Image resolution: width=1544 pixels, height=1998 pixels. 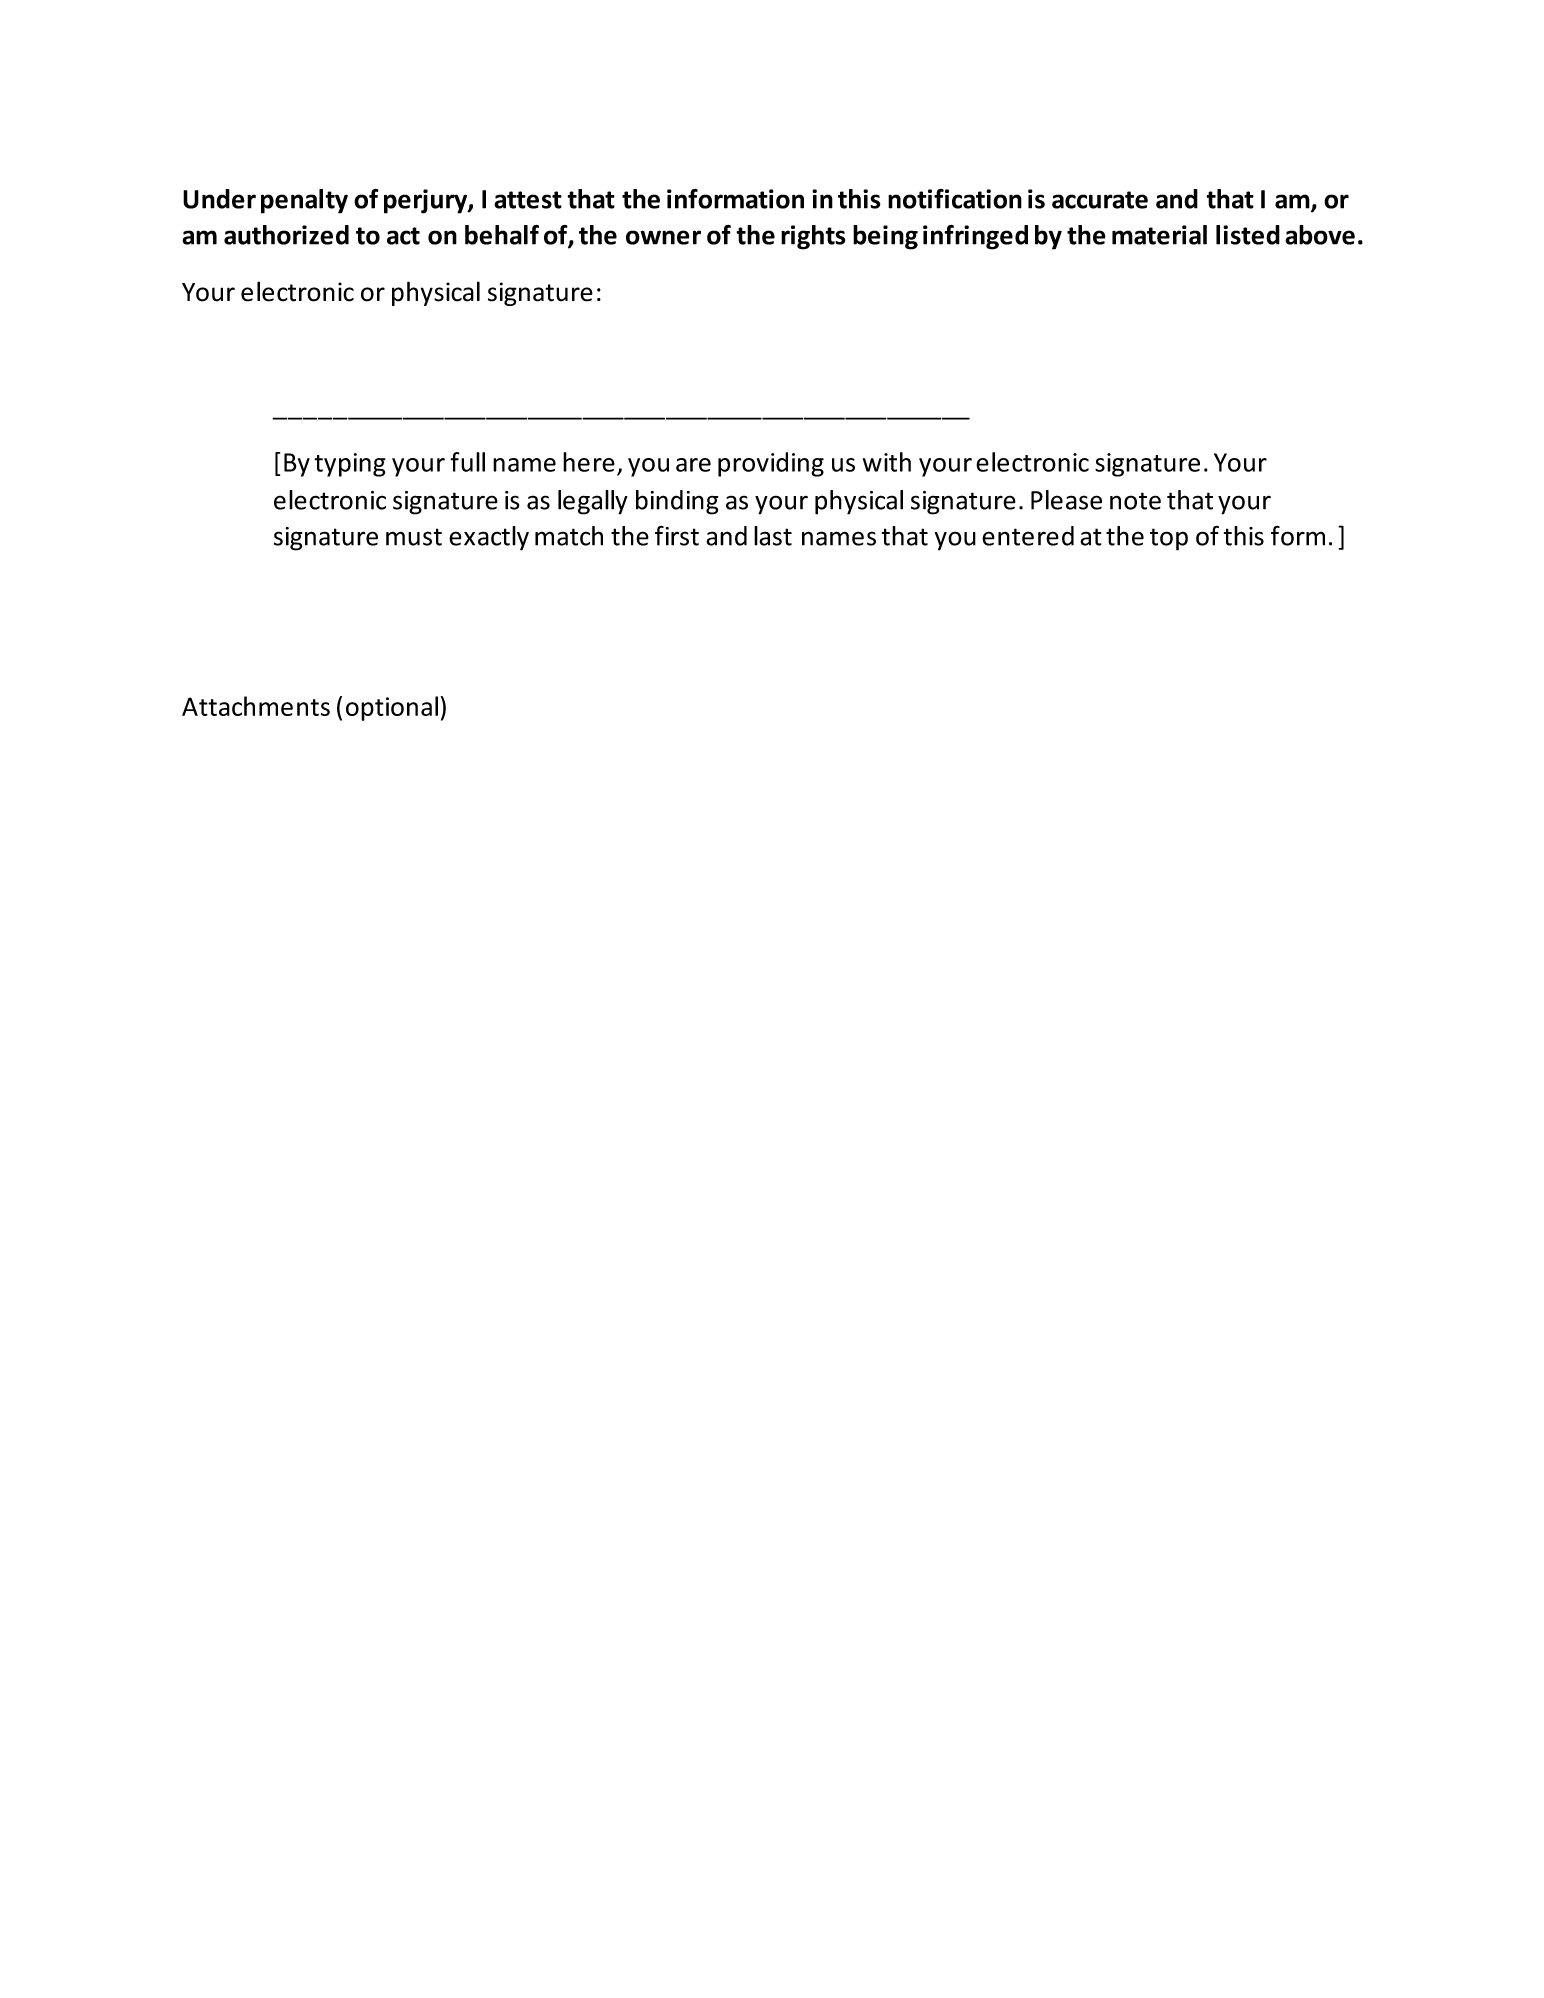 What do you see at coordinates (773, 536) in the image?
I see `last` at bounding box center [773, 536].
